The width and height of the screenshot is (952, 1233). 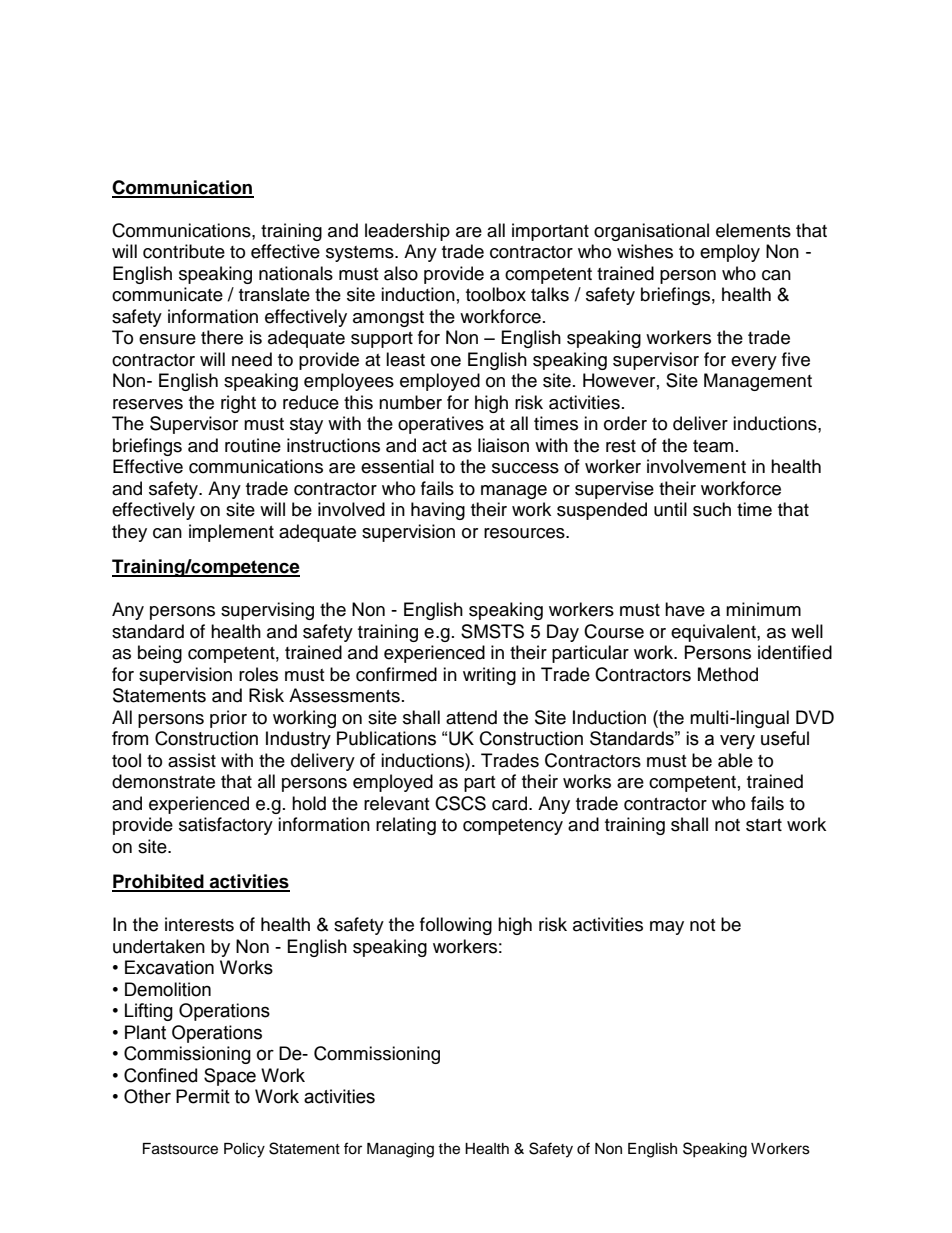 What do you see at coordinates (231, 533) in the screenshot?
I see `implement` at bounding box center [231, 533].
